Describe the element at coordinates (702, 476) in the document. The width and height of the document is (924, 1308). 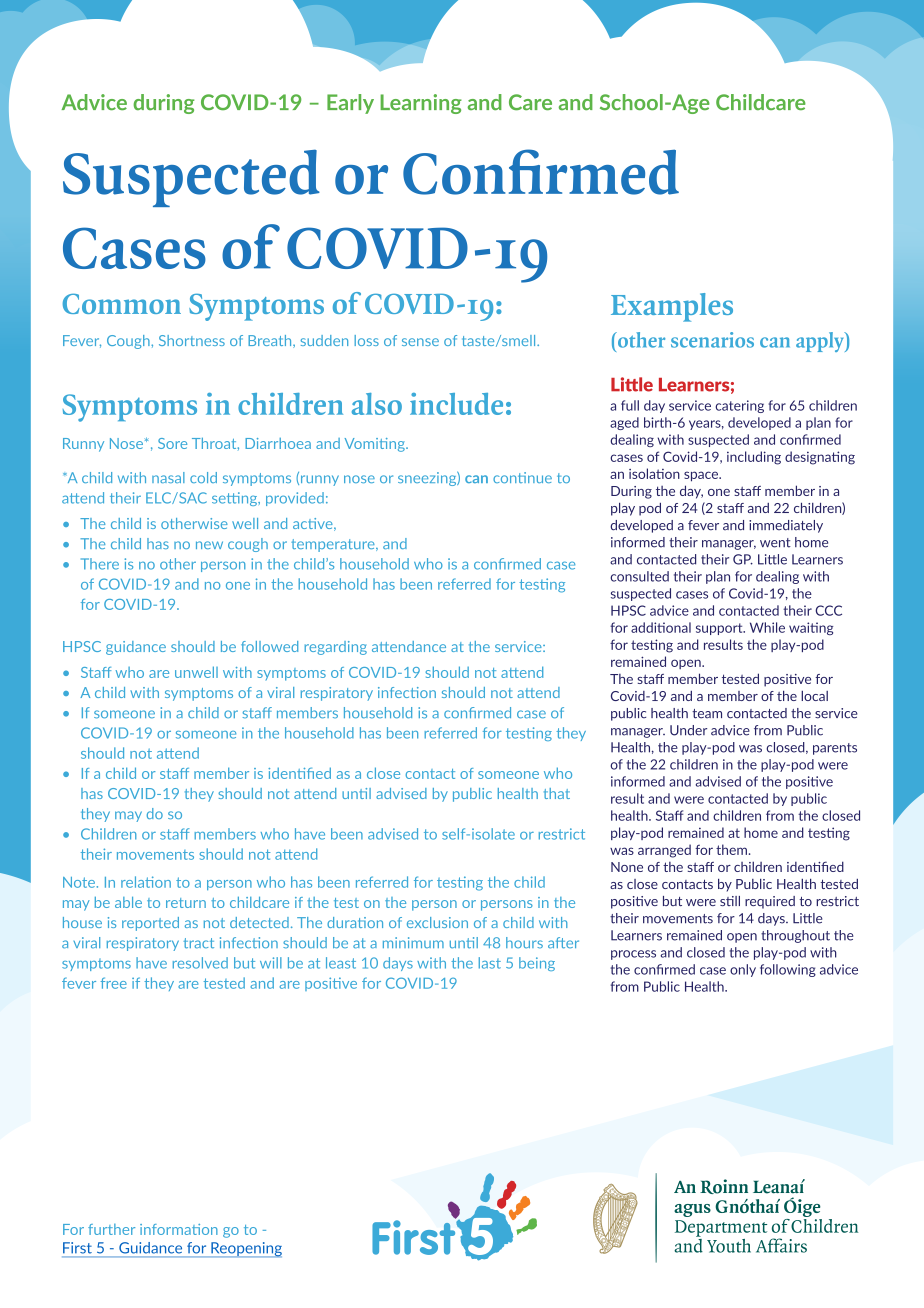
I see `space` at that location.
